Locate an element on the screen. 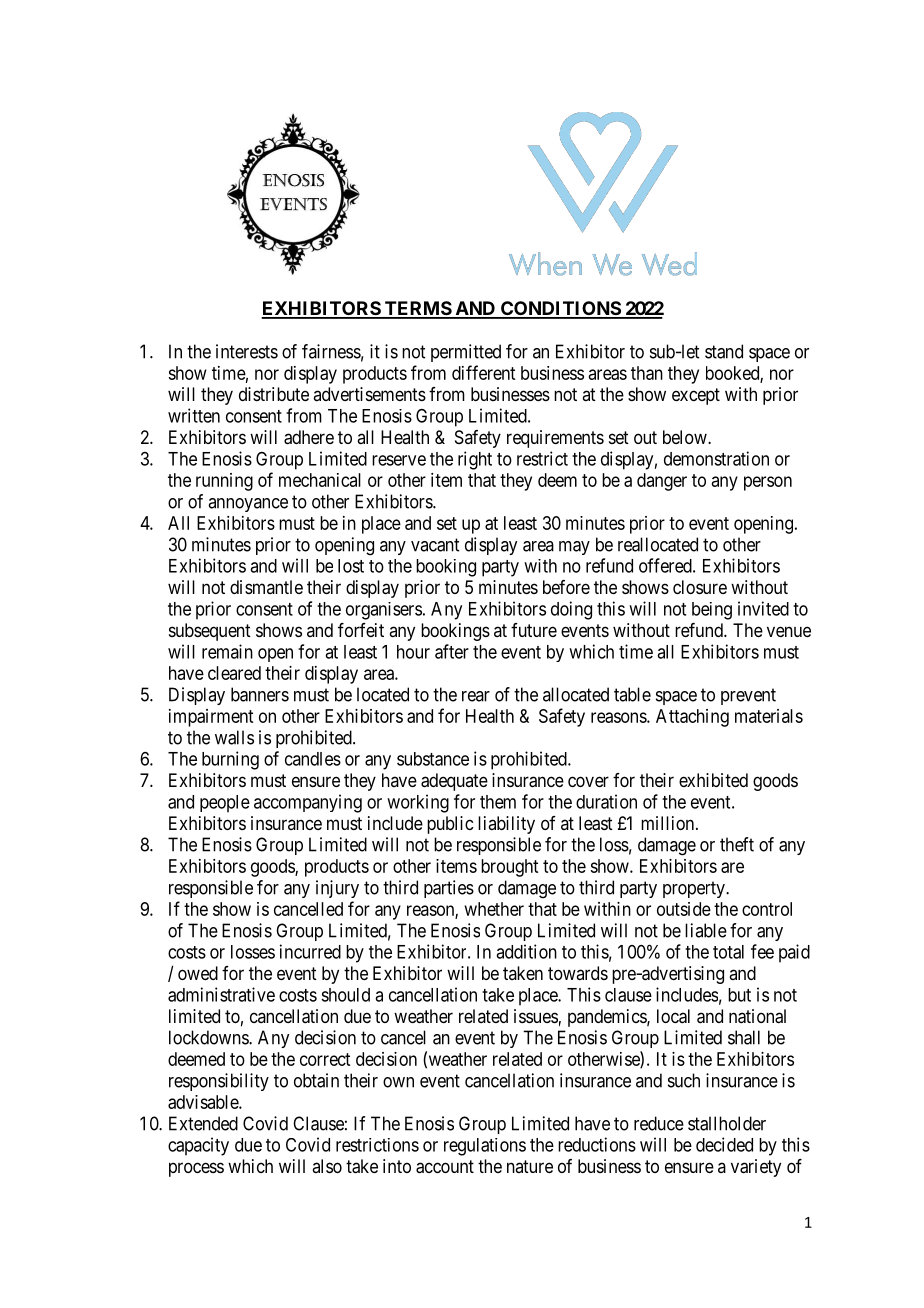 This screenshot has height=1308, width=924. stand is located at coordinates (724, 351).
